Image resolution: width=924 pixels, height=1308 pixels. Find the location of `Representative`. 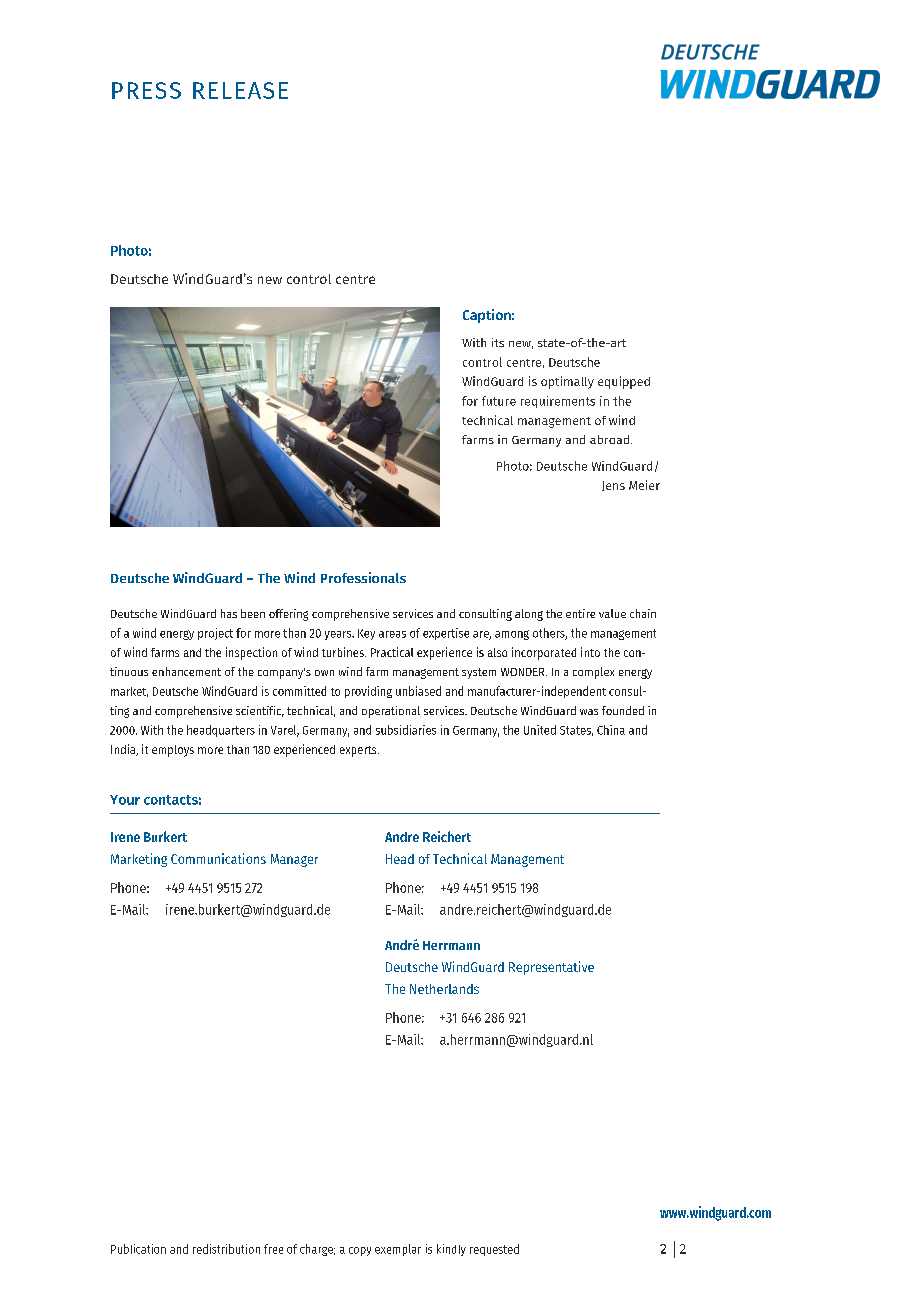

Representative is located at coordinates (551, 968).
